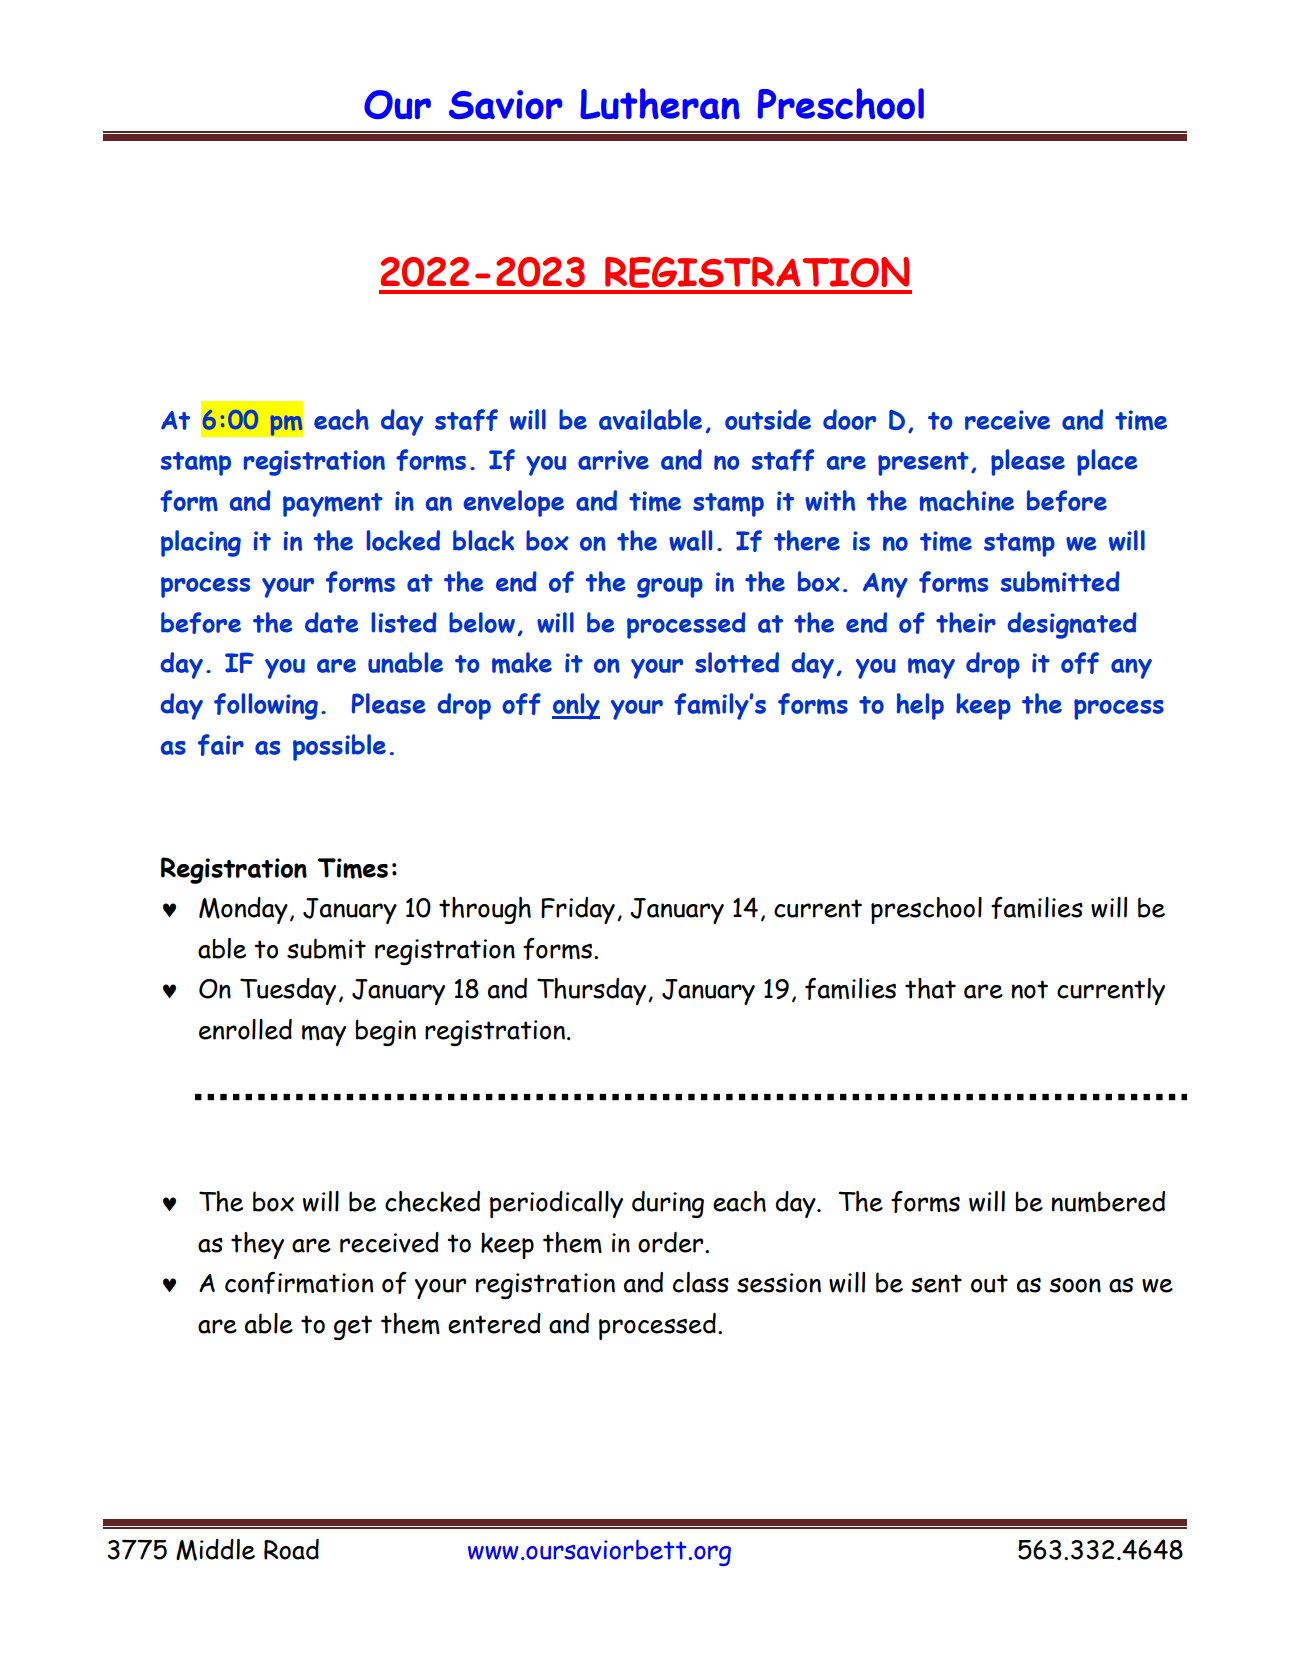 The width and height of the screenshot is (1290, 1670). What do you see at coordinates (768, 419) in the screenshot?
I see `outside` at bounding box center [768, 419].
